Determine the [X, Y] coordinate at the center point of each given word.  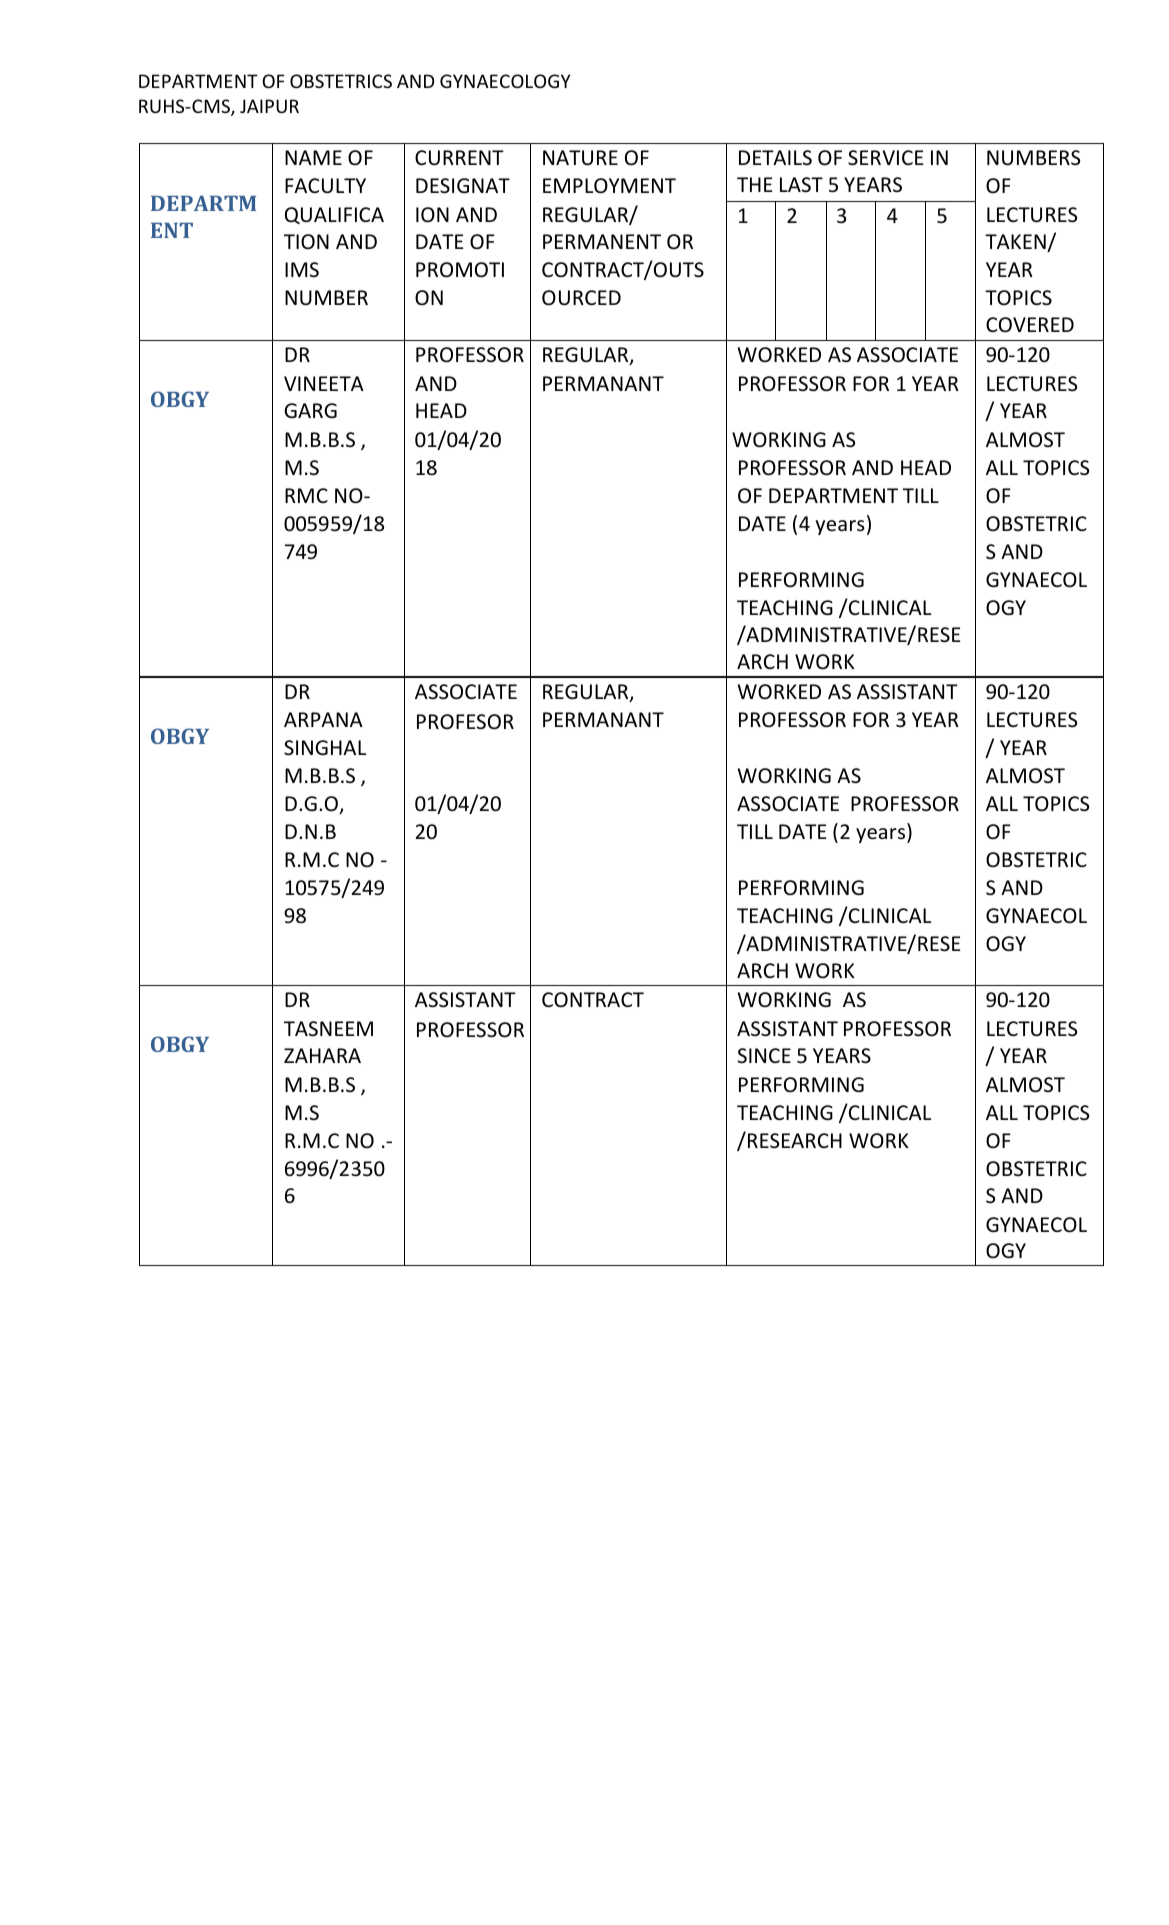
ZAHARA [322, 1055]
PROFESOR [465, 721]
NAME [313, 157]
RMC [306, 495]
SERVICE [885, 158]
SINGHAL [325, 748]
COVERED [1030, 324]
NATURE [580, 158]
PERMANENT [602, 241]
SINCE [764, 1055]
